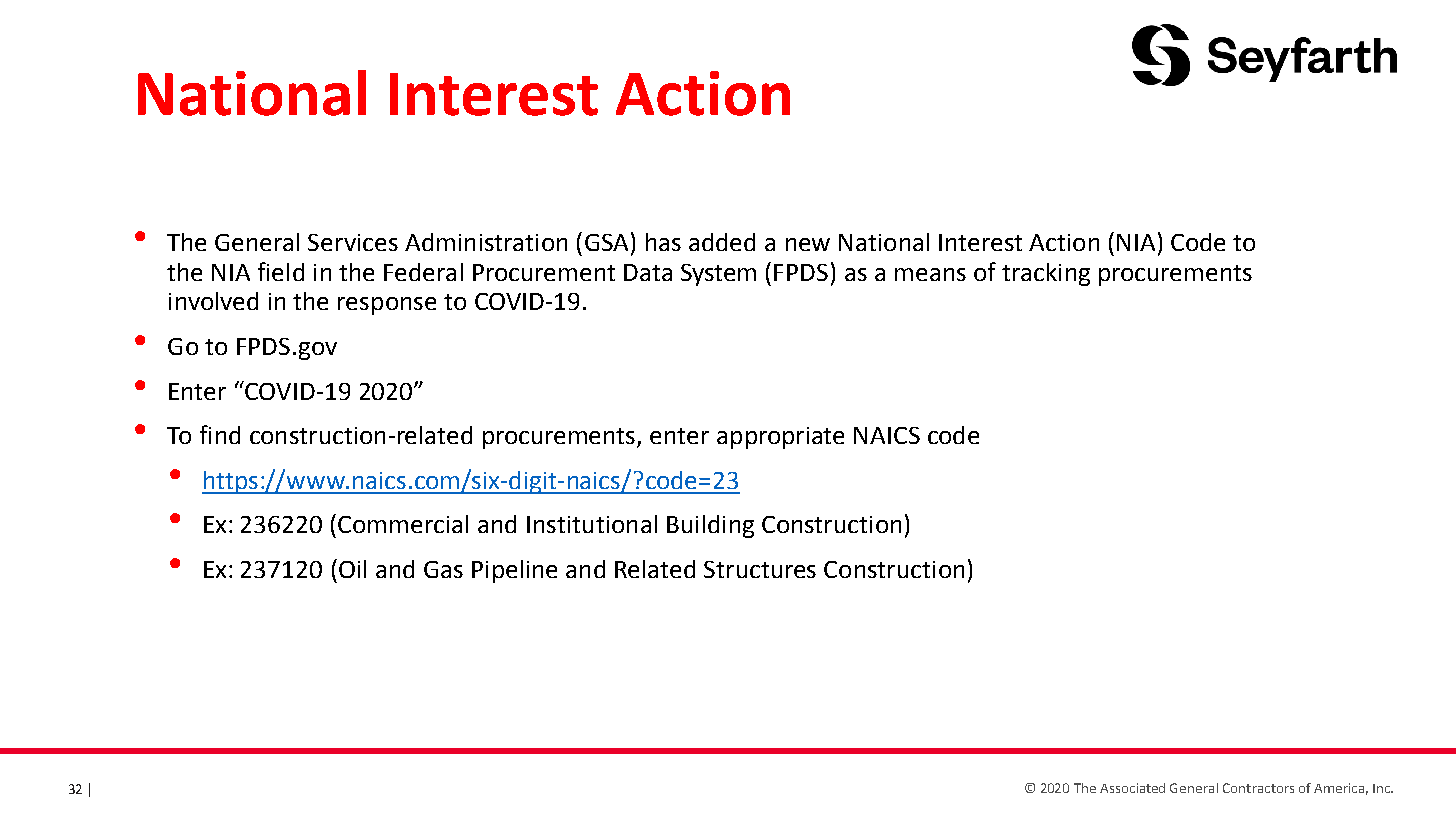  What do you see at coordinates (403, 524) in the screenshot?
I see `Commercial` at bounding box center [403, 524].
